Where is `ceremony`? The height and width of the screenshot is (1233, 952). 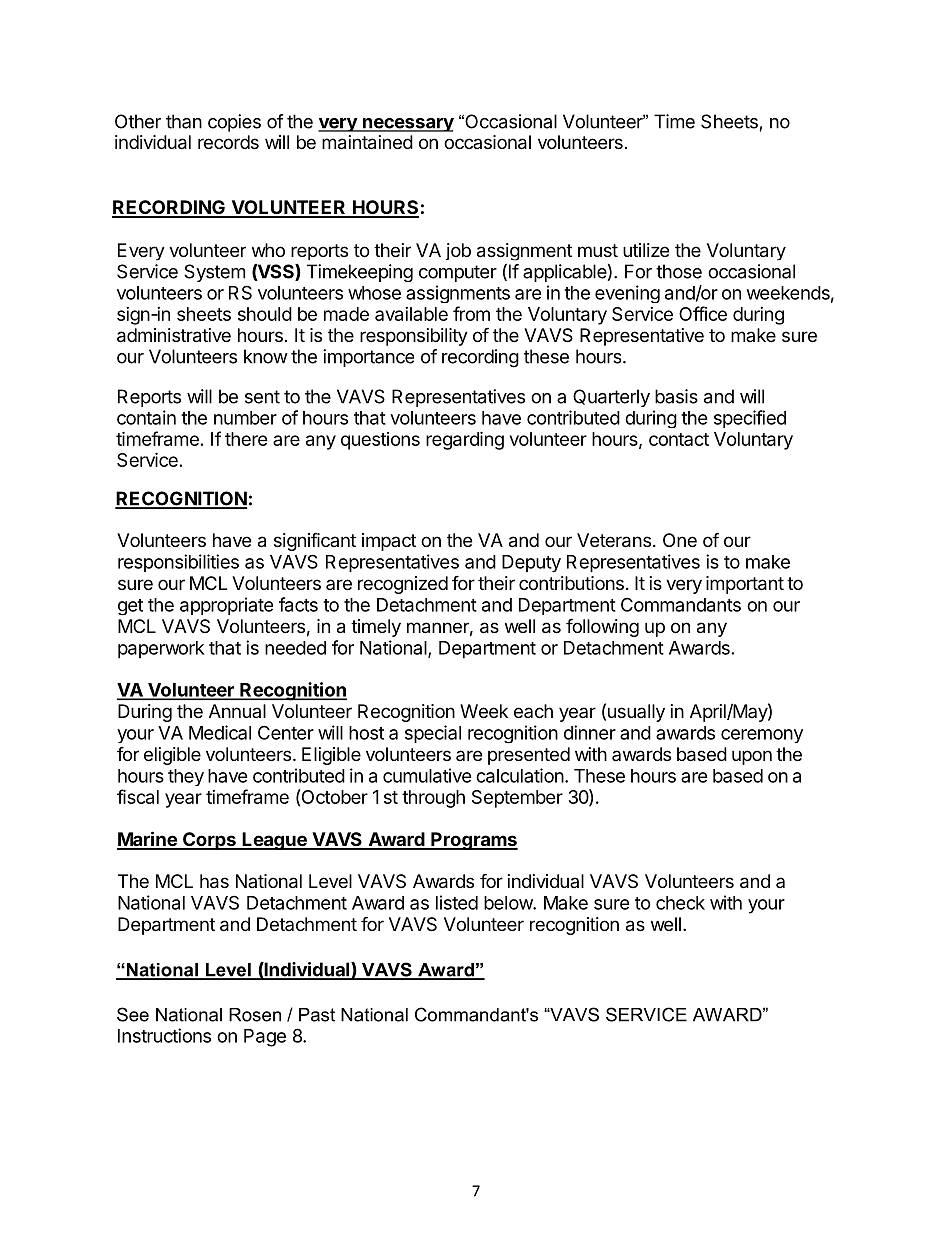
ceremony is located at coordinates (762, 736).
